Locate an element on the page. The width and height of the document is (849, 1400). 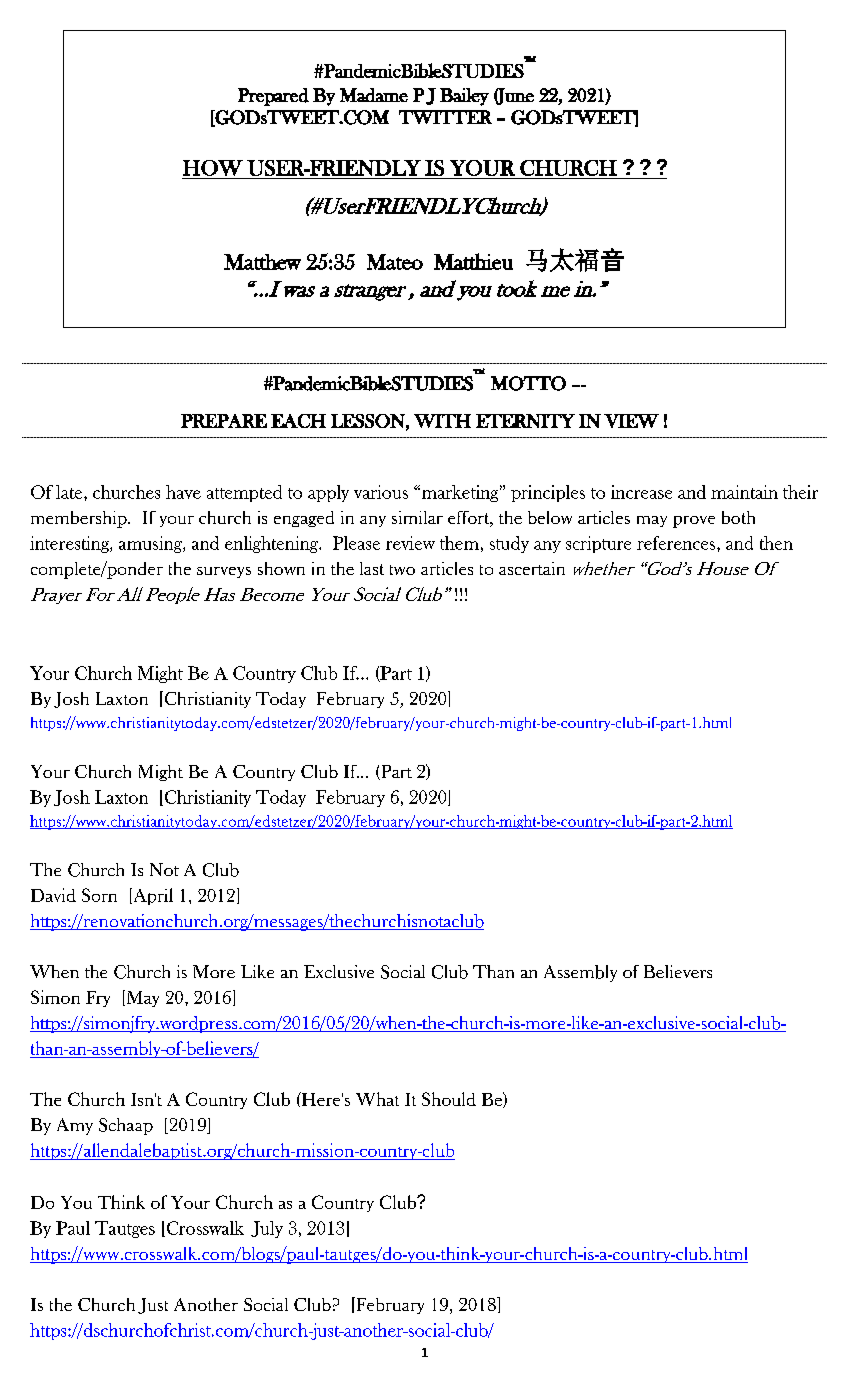
Matthew is located at coordinates (262, 262).
